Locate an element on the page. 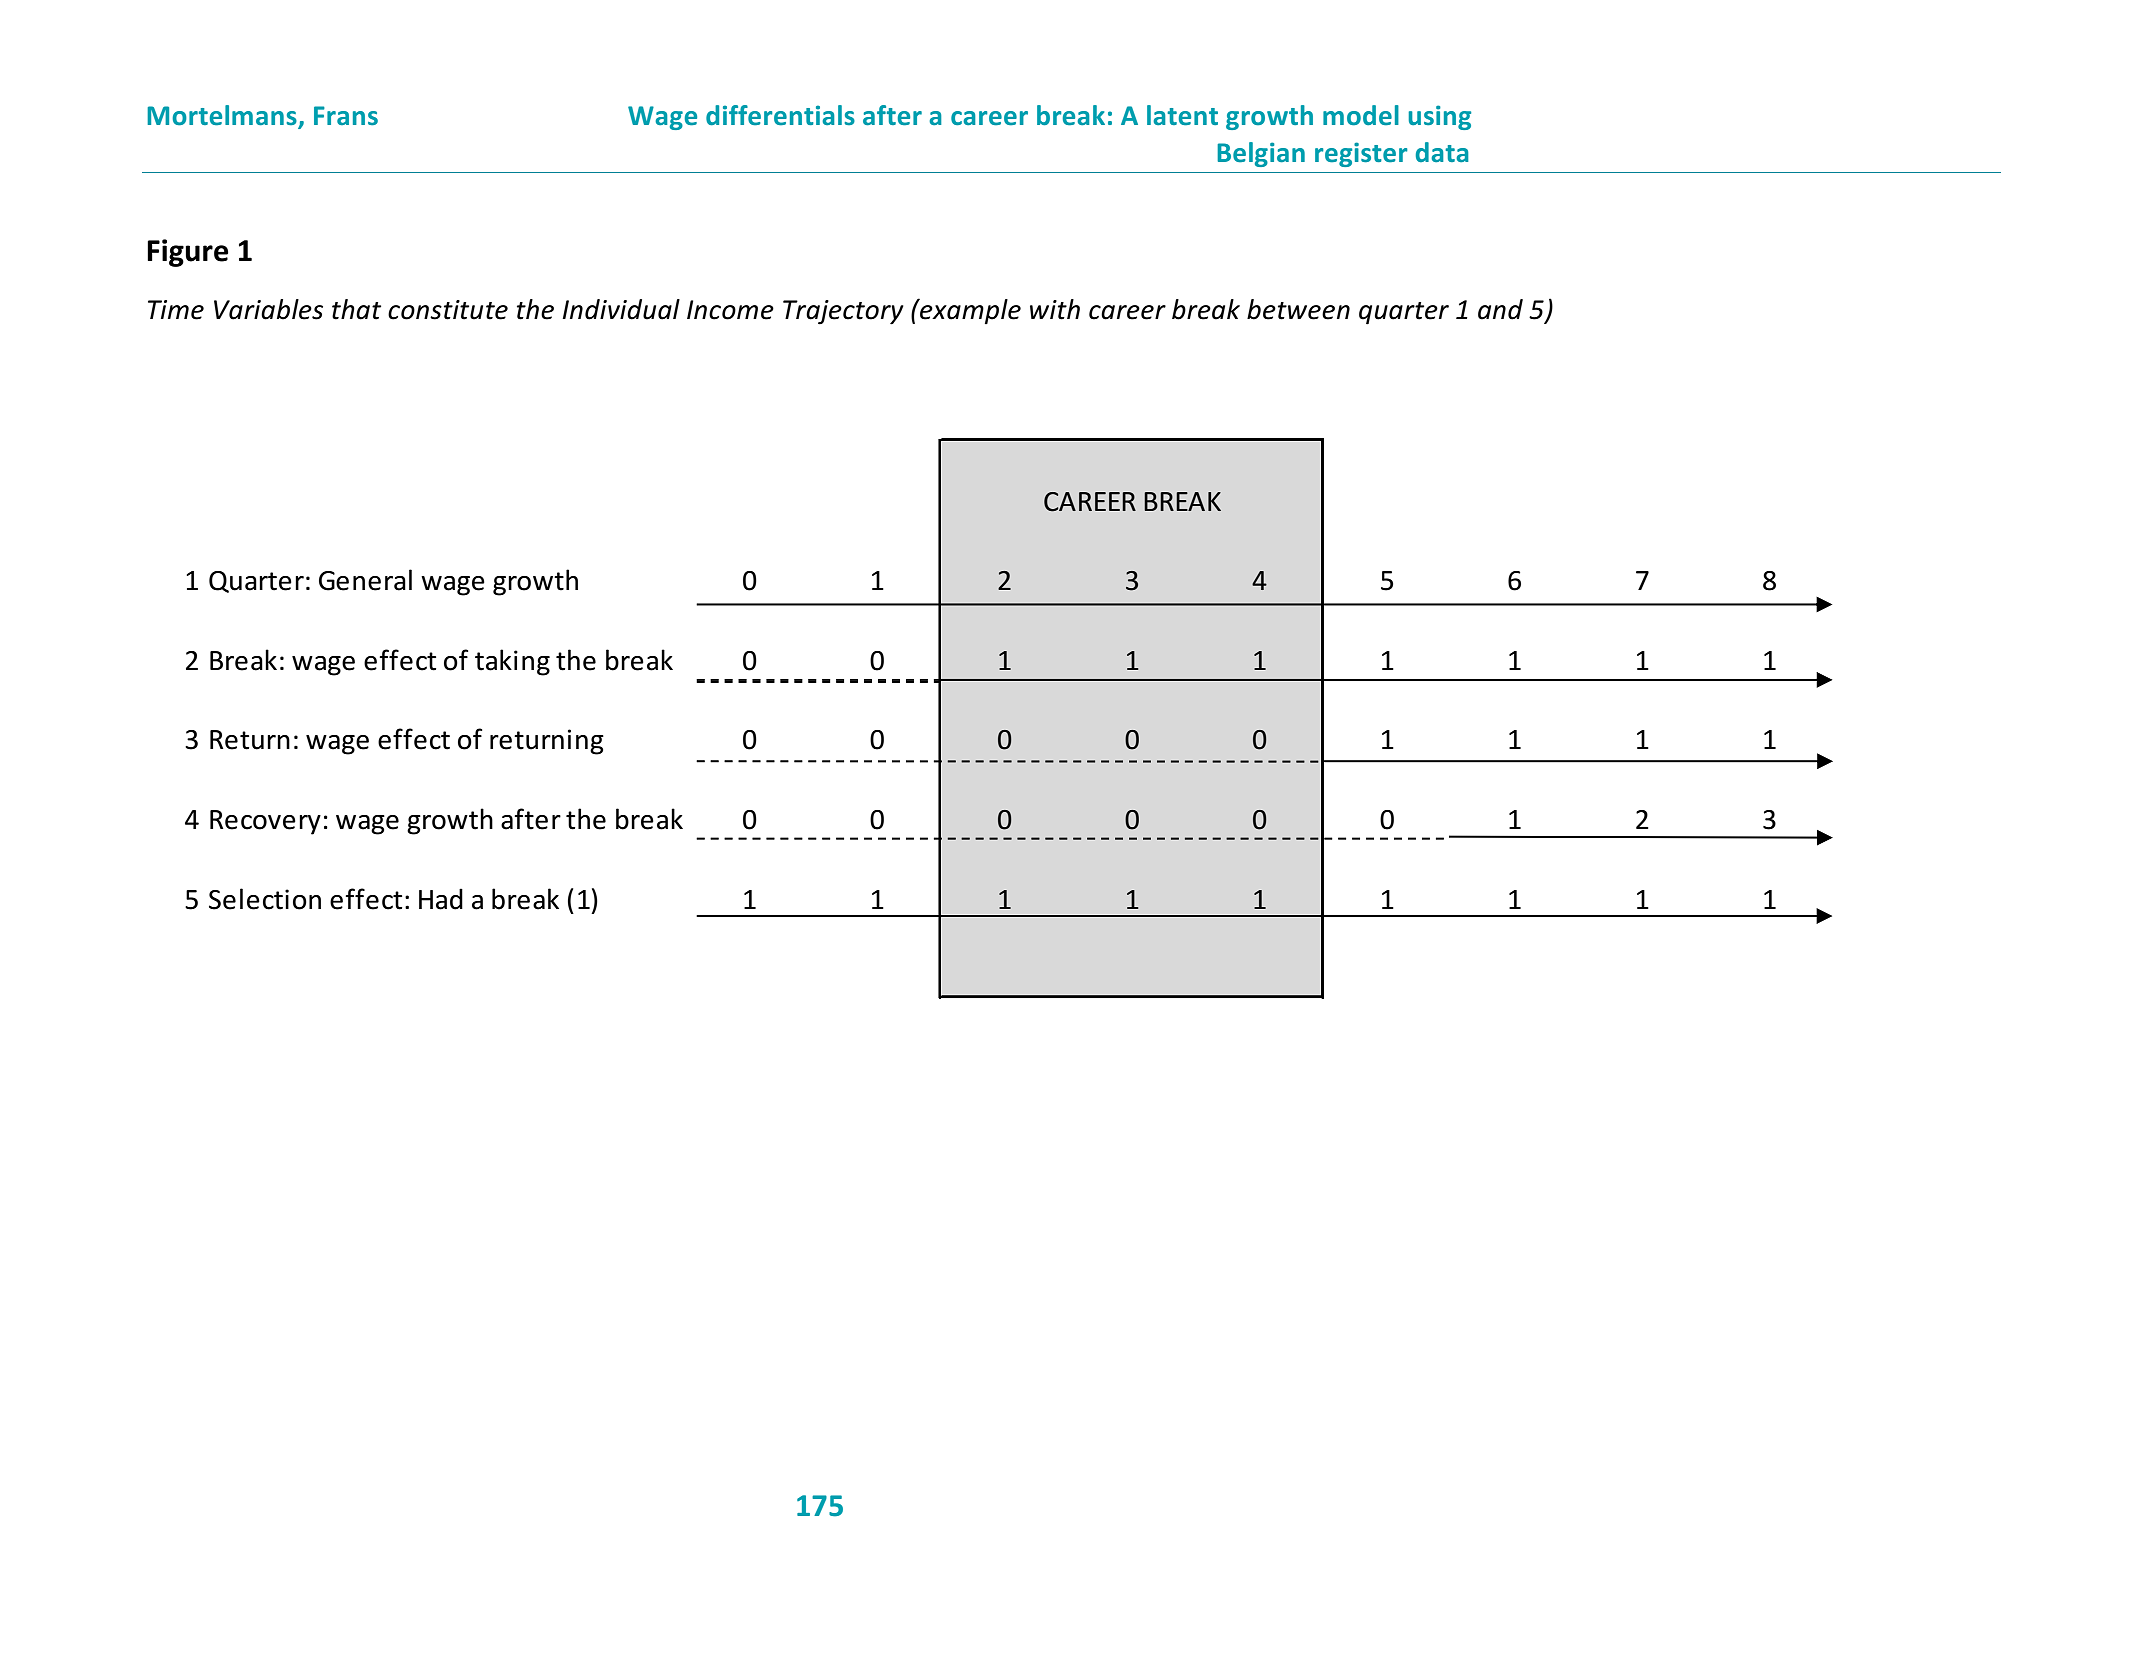 This page has height=1656, width=2143. between is located at coordinates (1298, 309).
